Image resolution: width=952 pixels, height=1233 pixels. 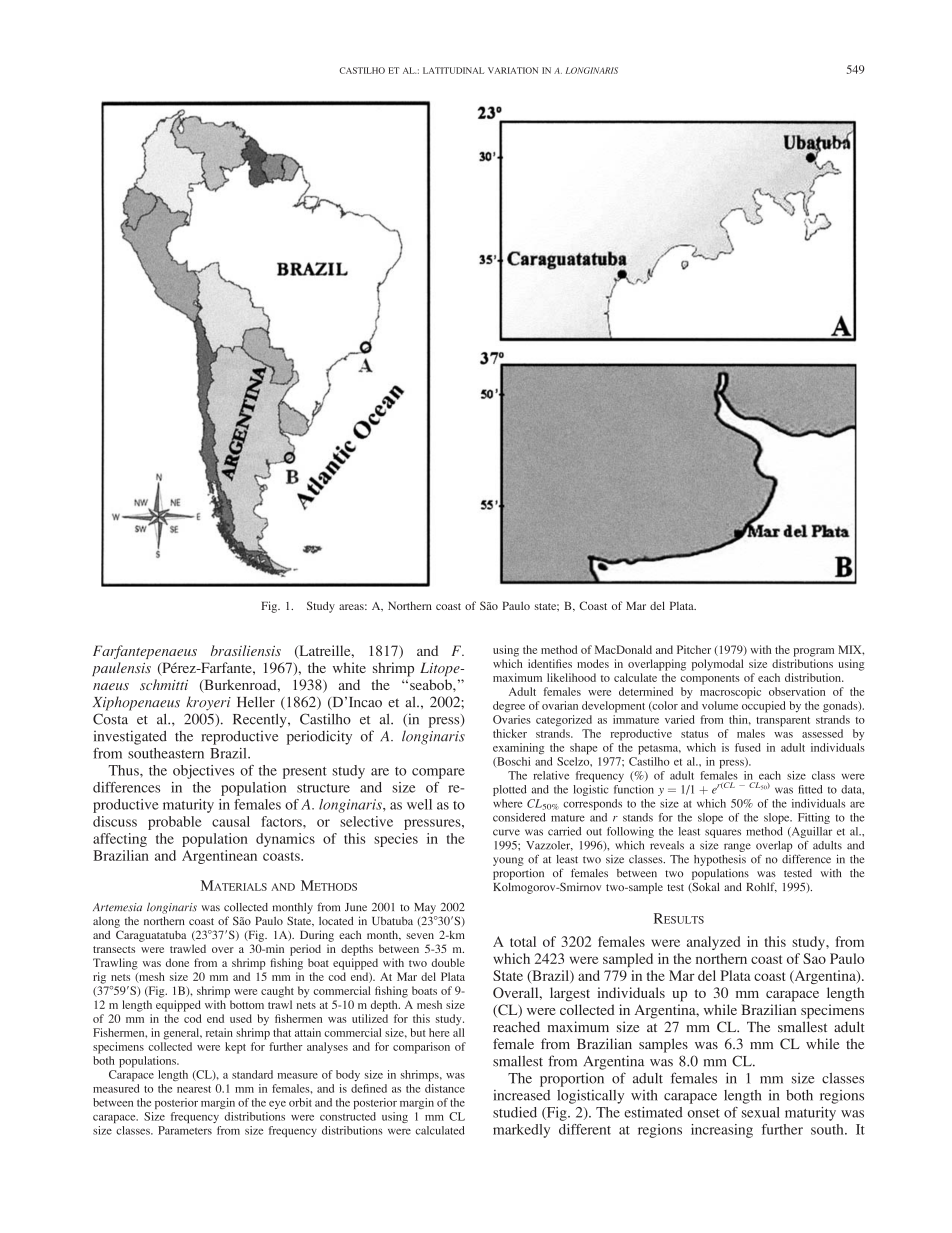 What do you see at coordinates (453, 70) in the screenshot?
I see `LATITUDINAL` at bounding box center [453, 70].
